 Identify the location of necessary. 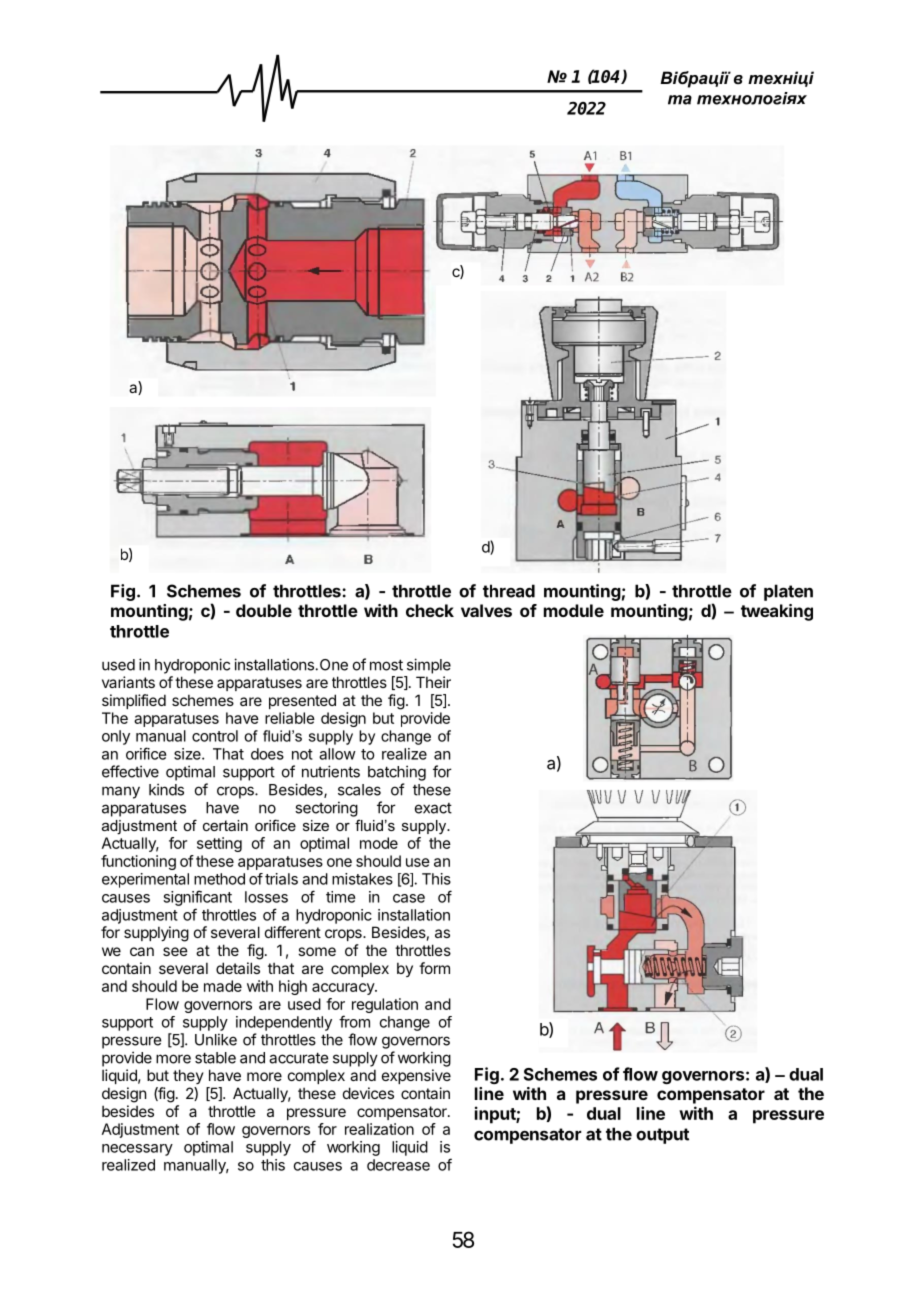
(137, 1150).
